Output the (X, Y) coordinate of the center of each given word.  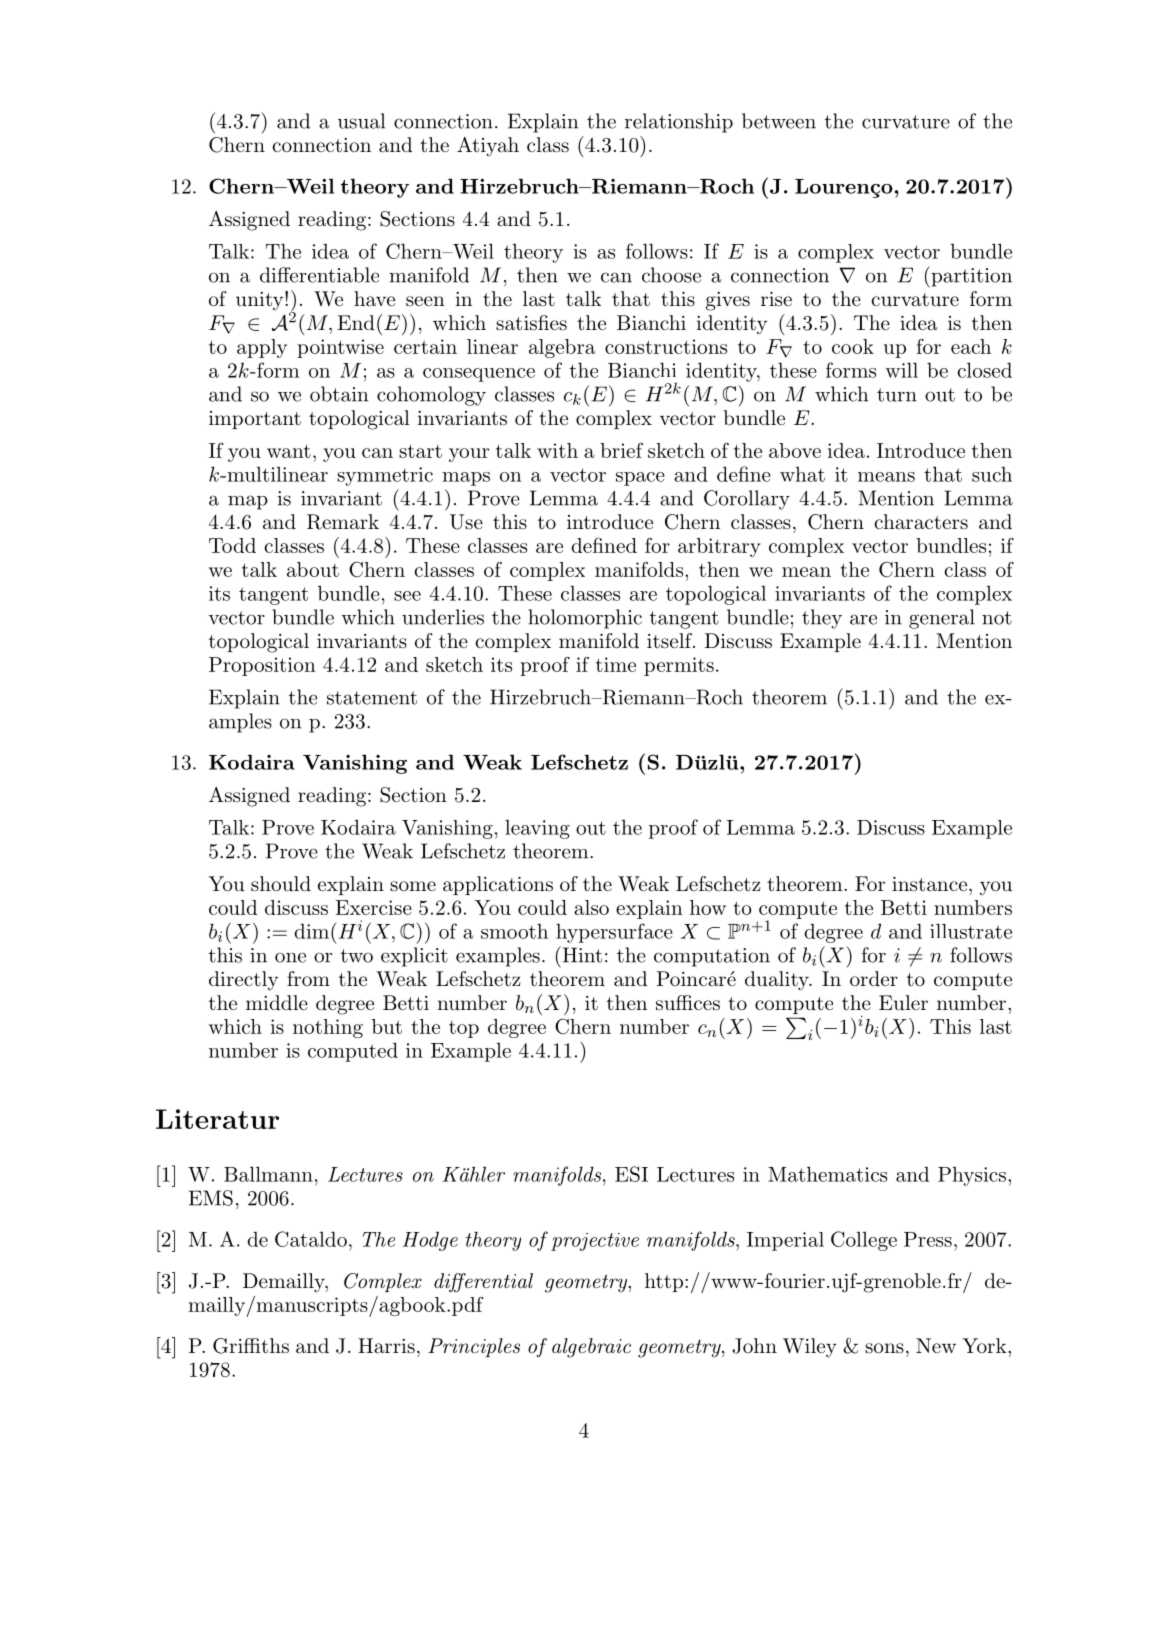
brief (621, 450)
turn (897, 395)
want (289, 451)
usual (361, 121)
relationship (679, 123)
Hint (581, 954)
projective (595, 1242)
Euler (903, 1003)
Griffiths (251, 1346)
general (942, 619)
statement (372, 698)
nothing (328, 1028)
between (779, 121)
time (616, 664)
